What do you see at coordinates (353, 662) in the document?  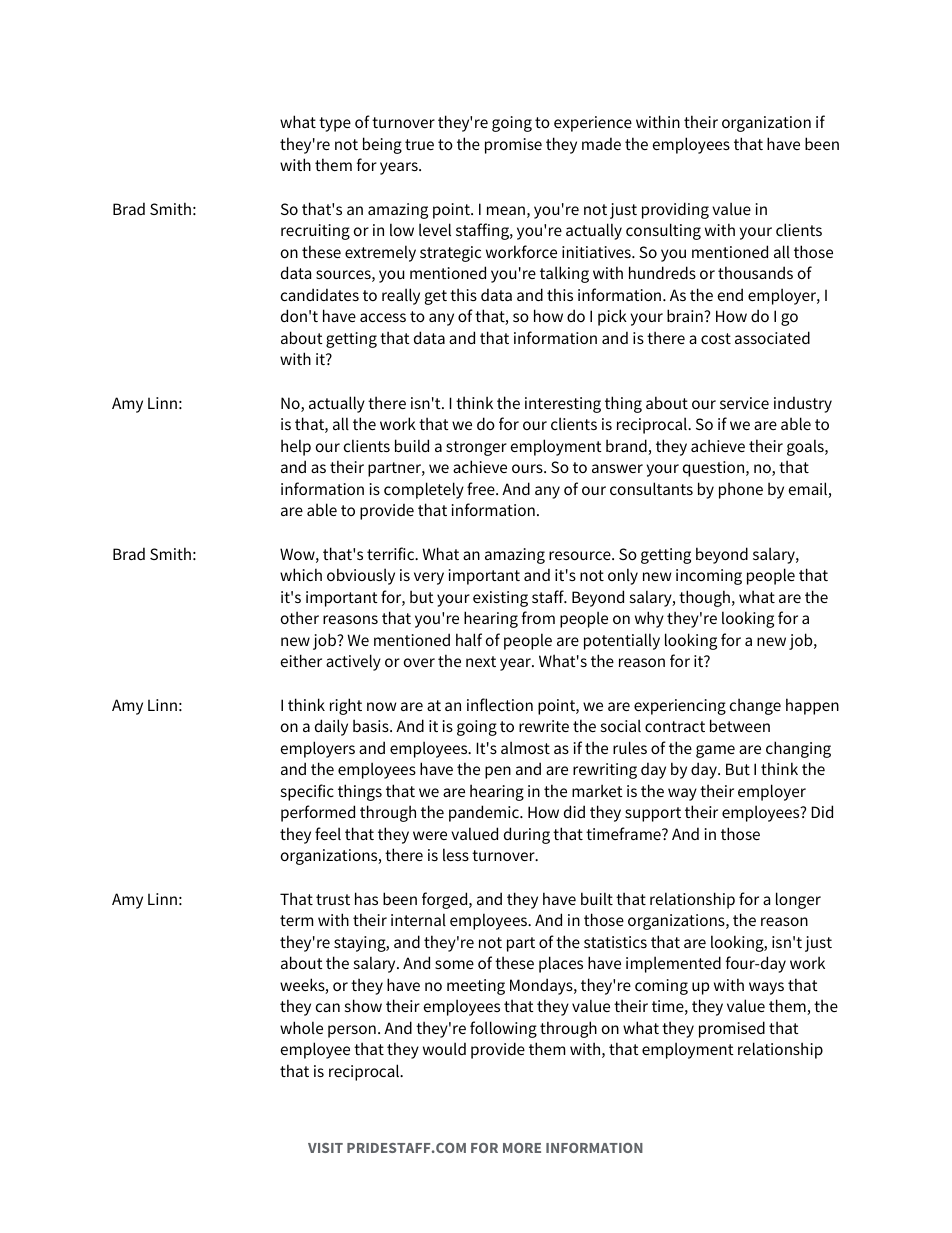 I see `actively` at bounding box center [353, 662].
